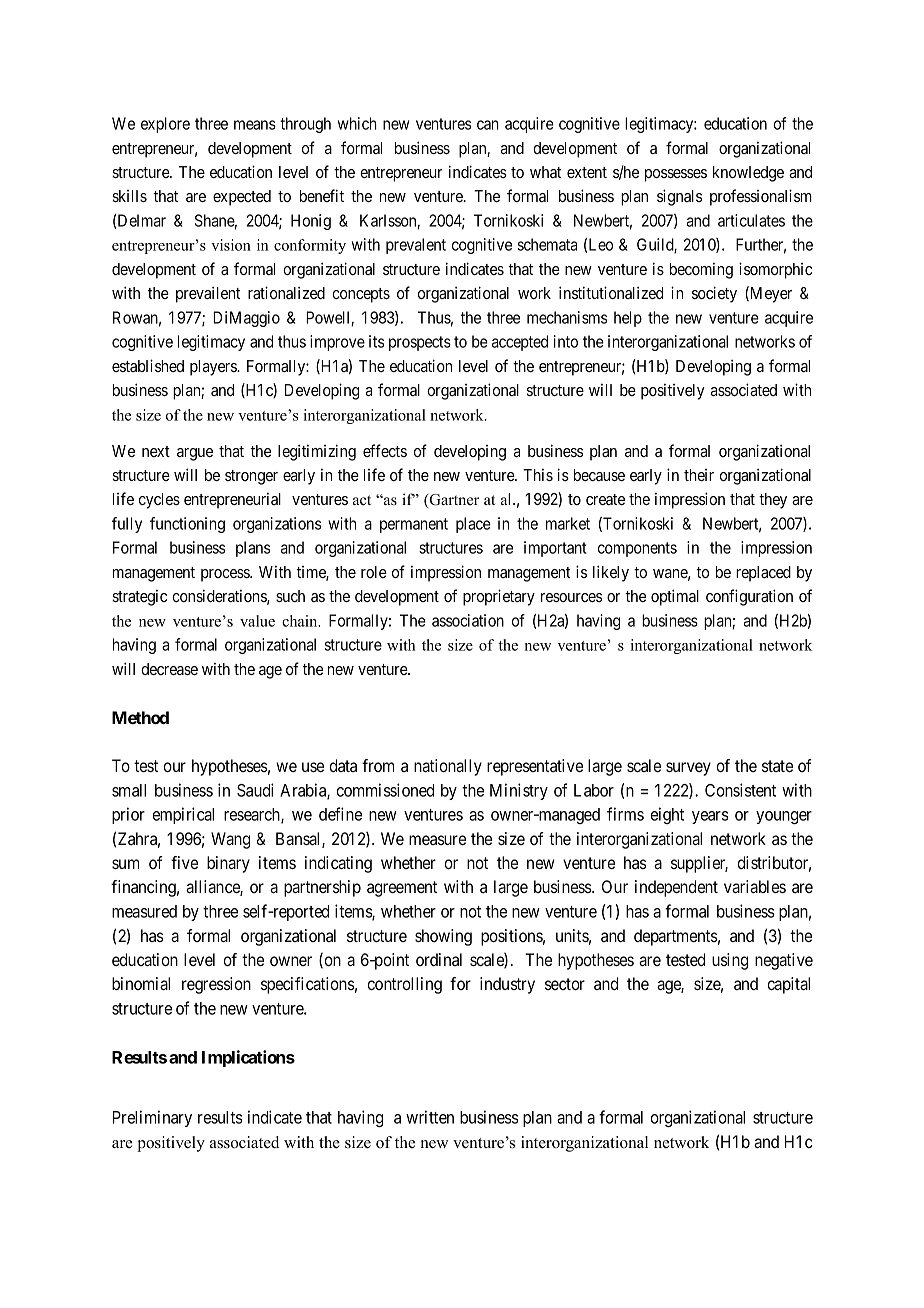  I want to click on prospects, so click(420, 343).
